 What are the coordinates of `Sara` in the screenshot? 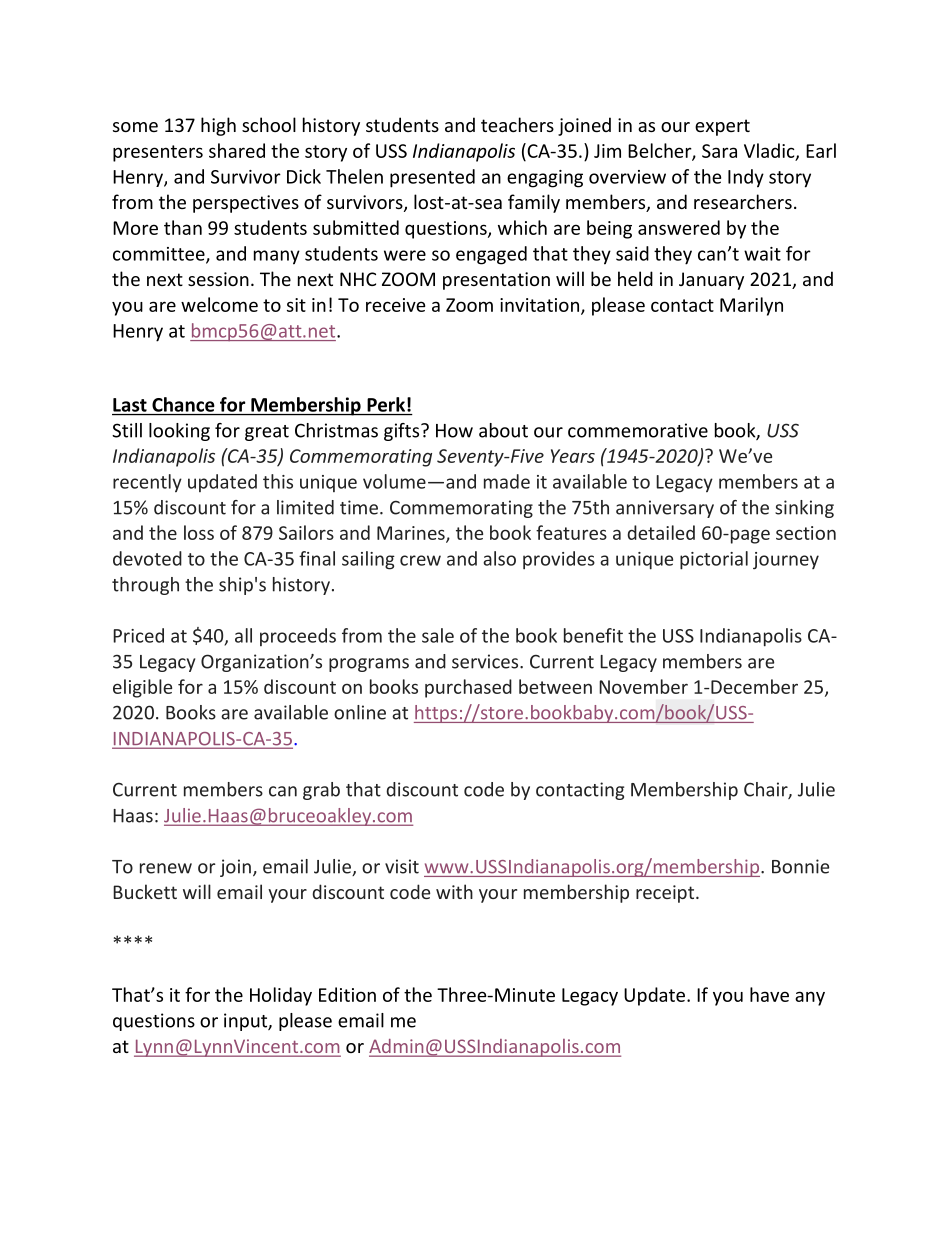 It's located at (719, 151).
